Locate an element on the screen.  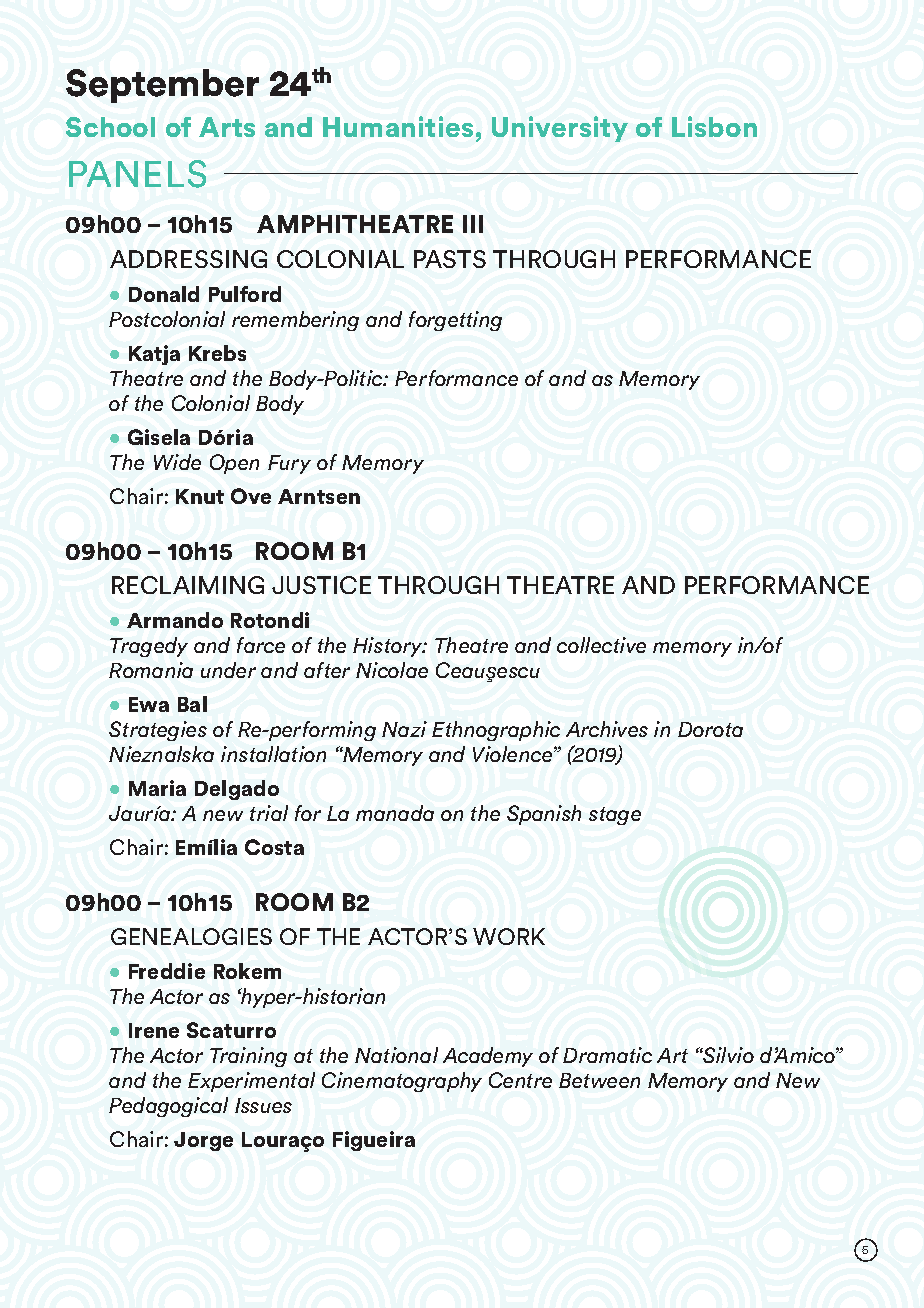
Armando is located at coordinates (175, 620).
